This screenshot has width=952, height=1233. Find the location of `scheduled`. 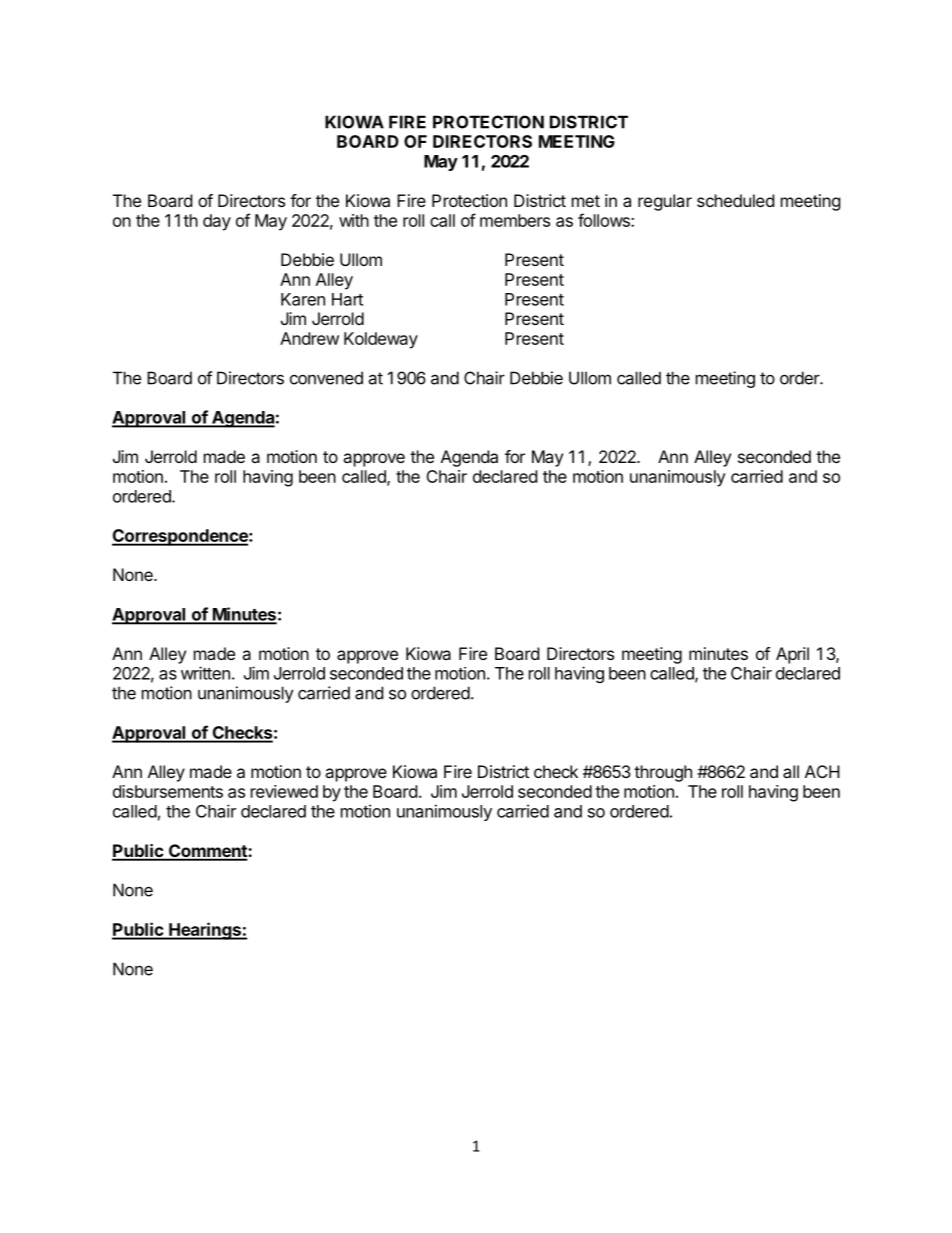

scheduled is located at coordinates (735, 200).
